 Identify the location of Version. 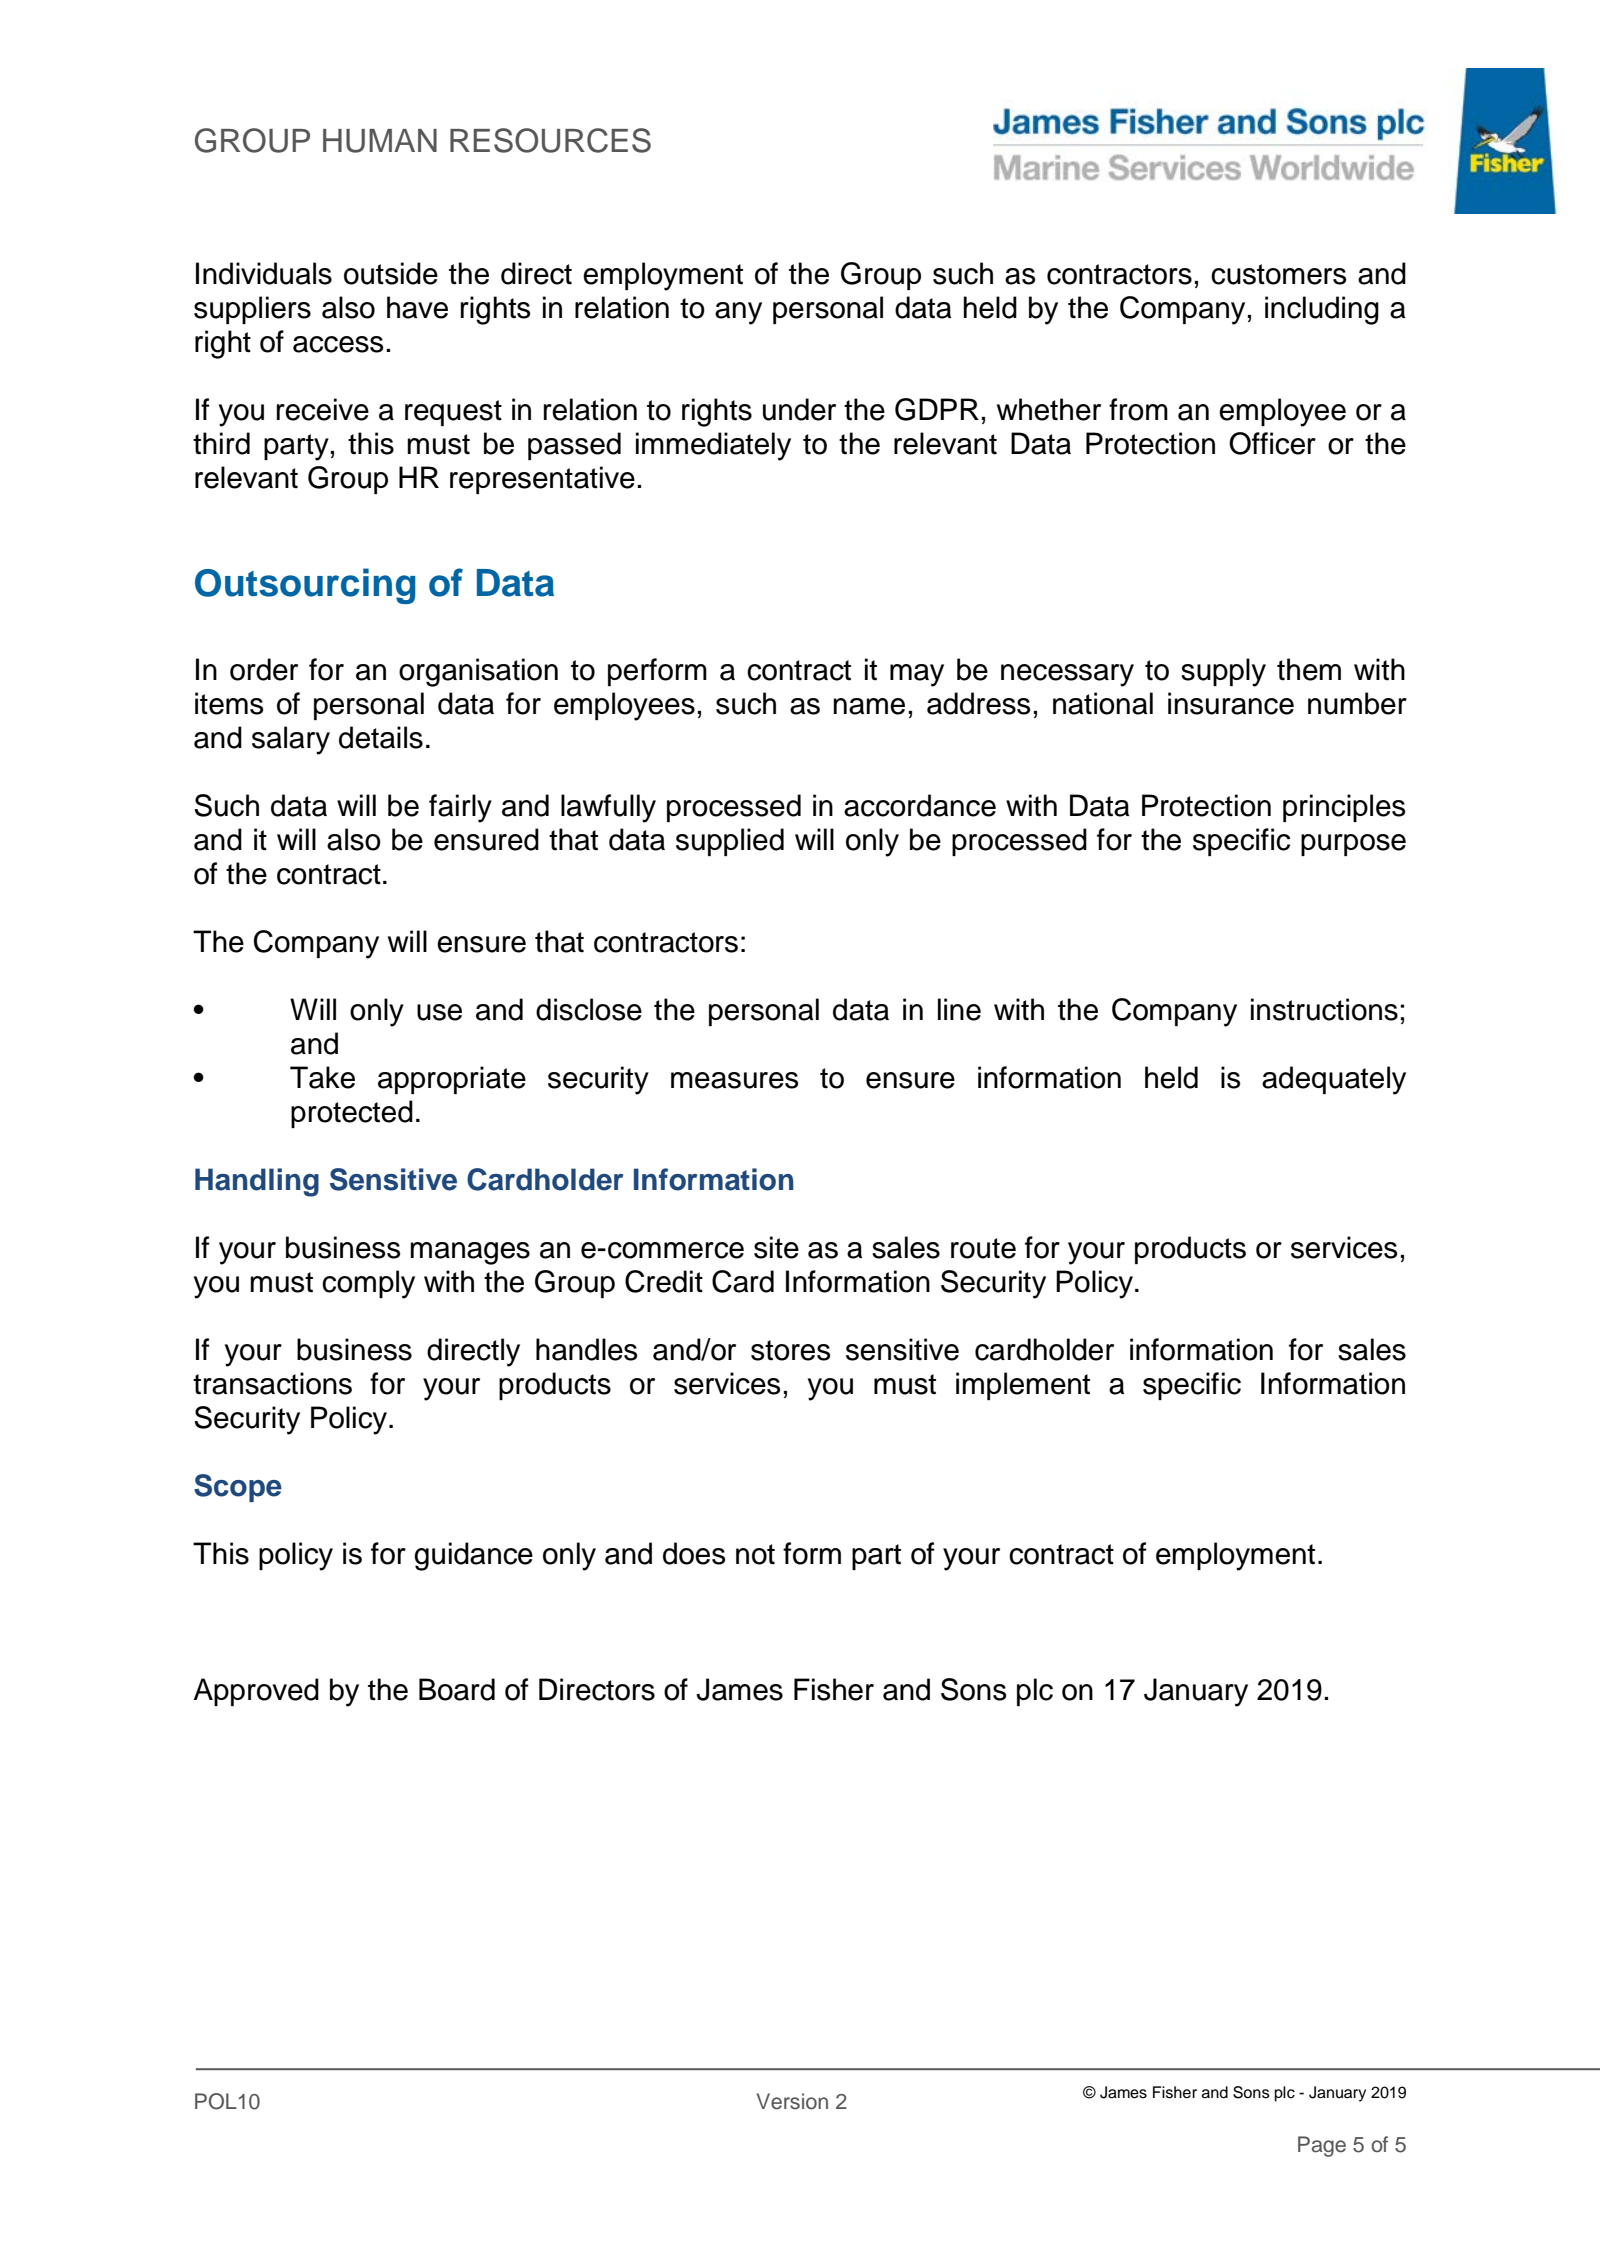
(792, 2101).
